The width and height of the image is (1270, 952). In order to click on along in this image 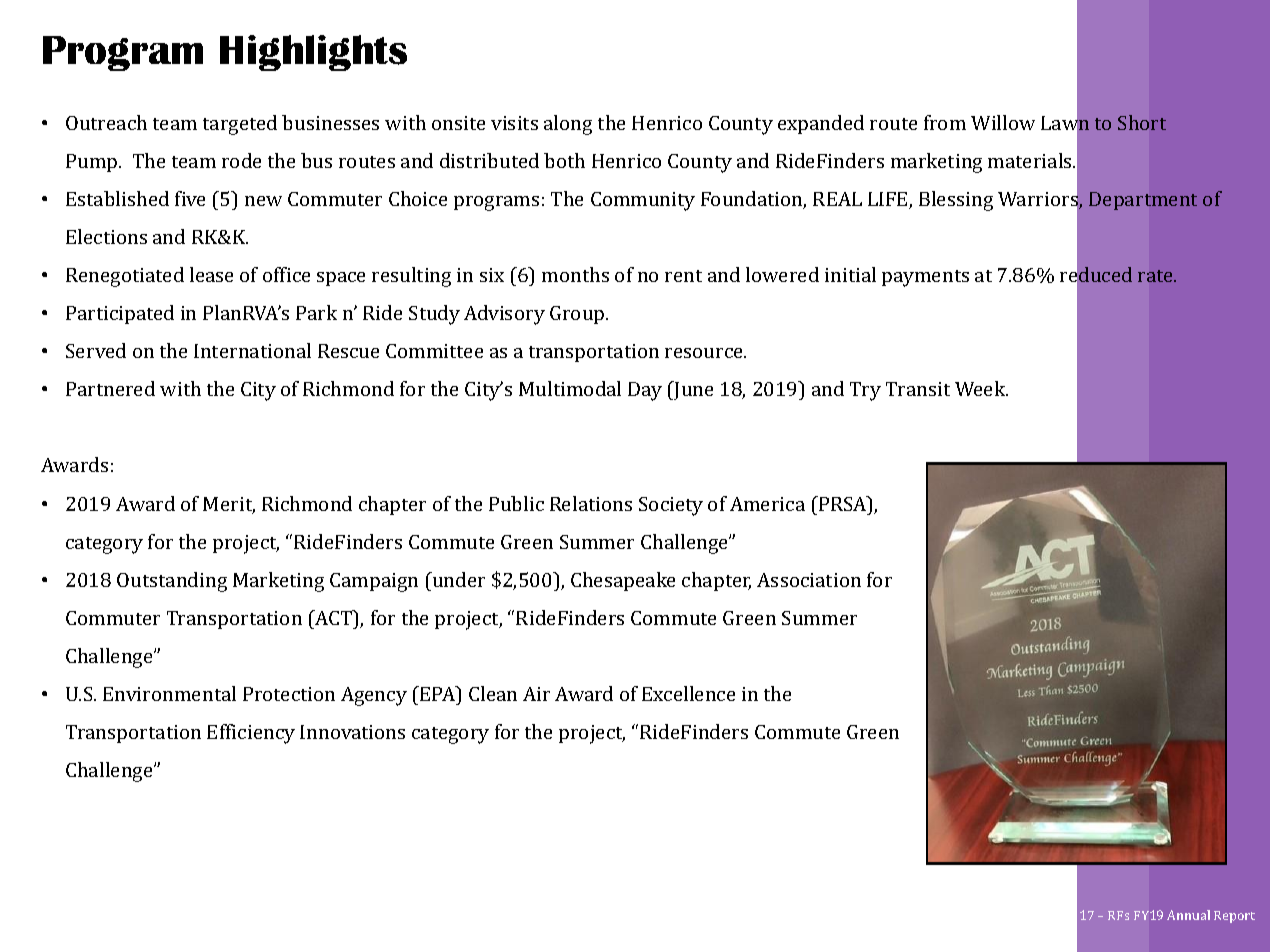, I will do `click(568, 125)`.
